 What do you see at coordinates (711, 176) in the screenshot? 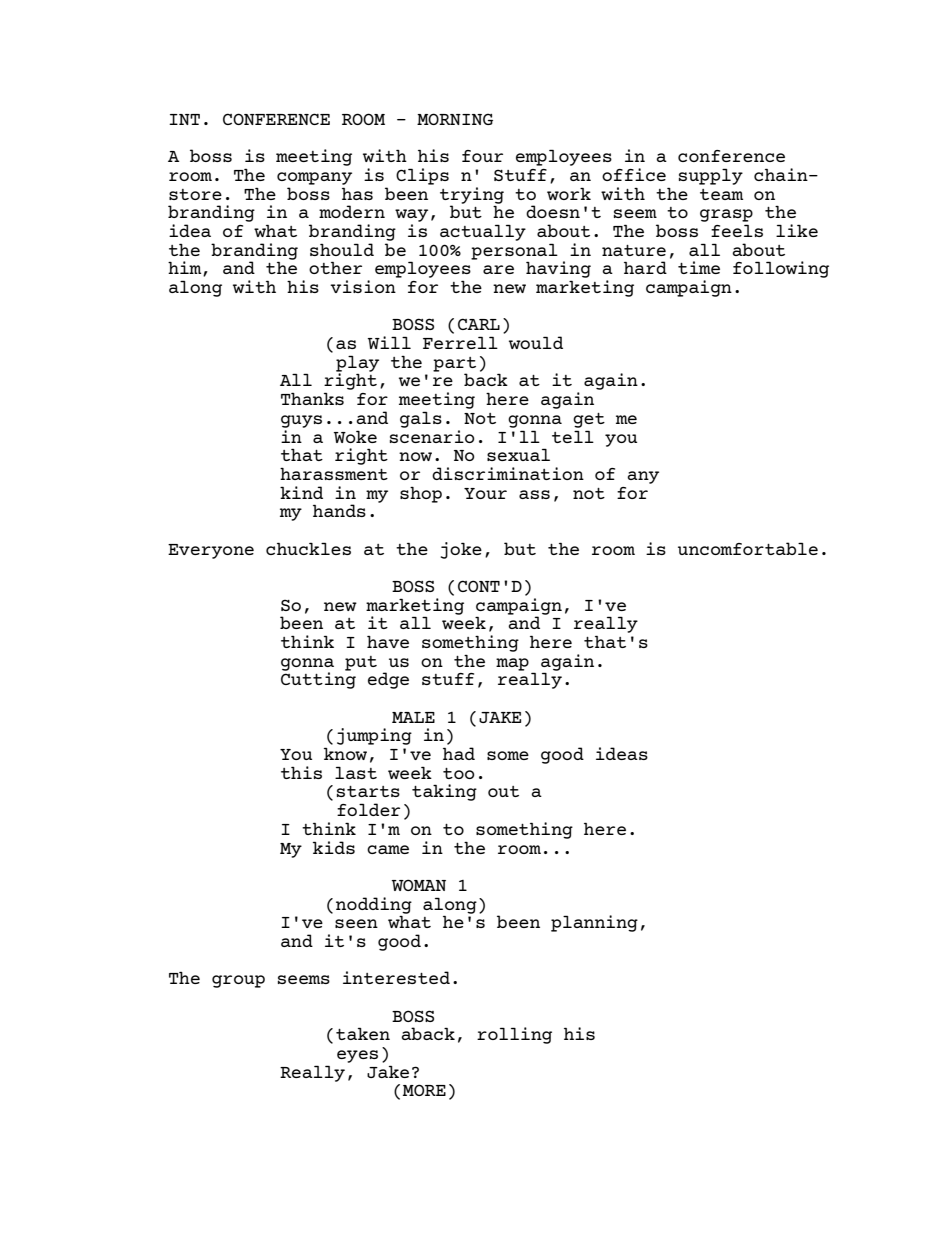
I see `supply` at bounding box center [711, 176].
